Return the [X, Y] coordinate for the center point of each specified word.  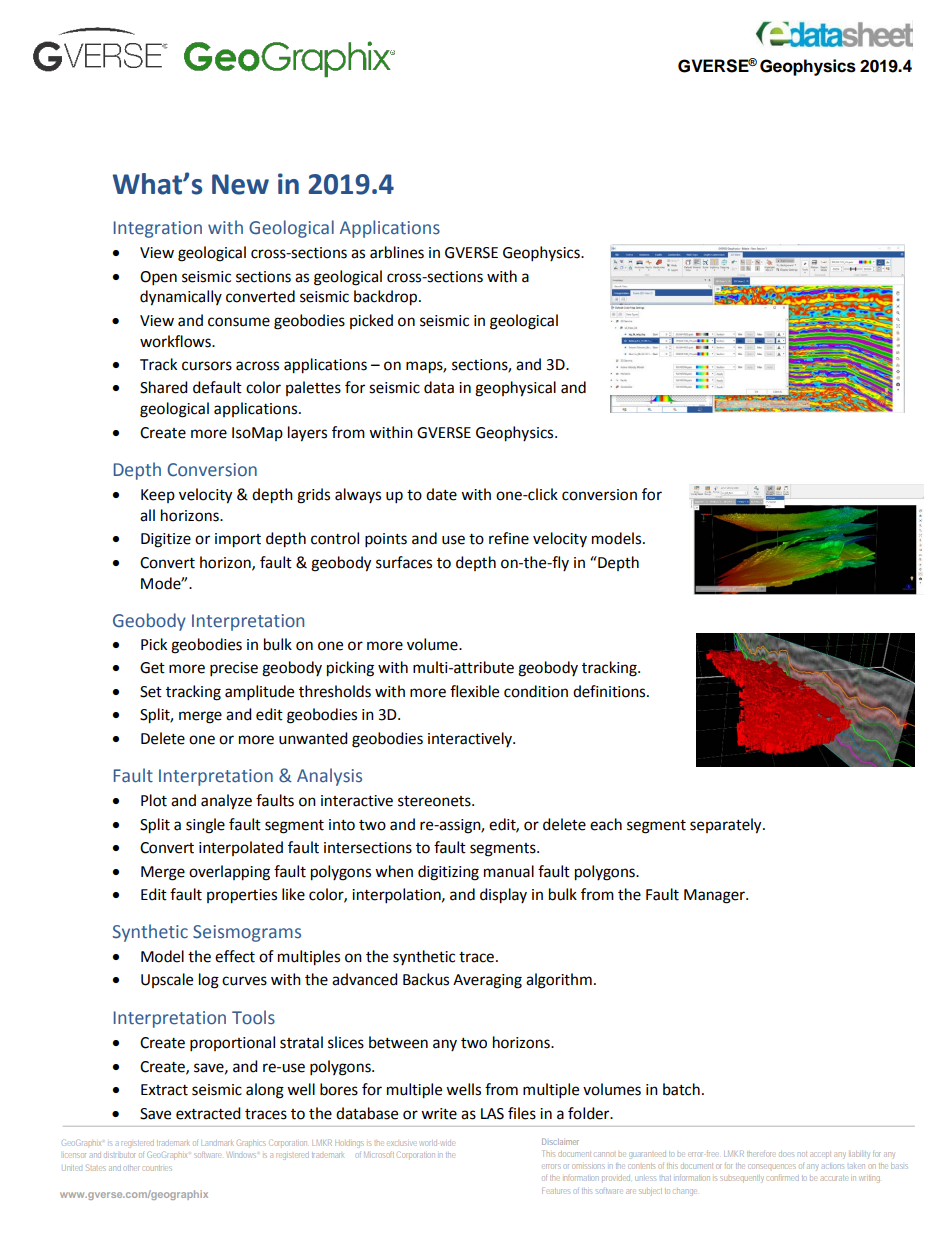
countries [157, 1168]
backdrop [387, 298]
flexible [474, 691]
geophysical [515, 389]
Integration [158, 229]
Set [151, 692]
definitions [610, 691]
